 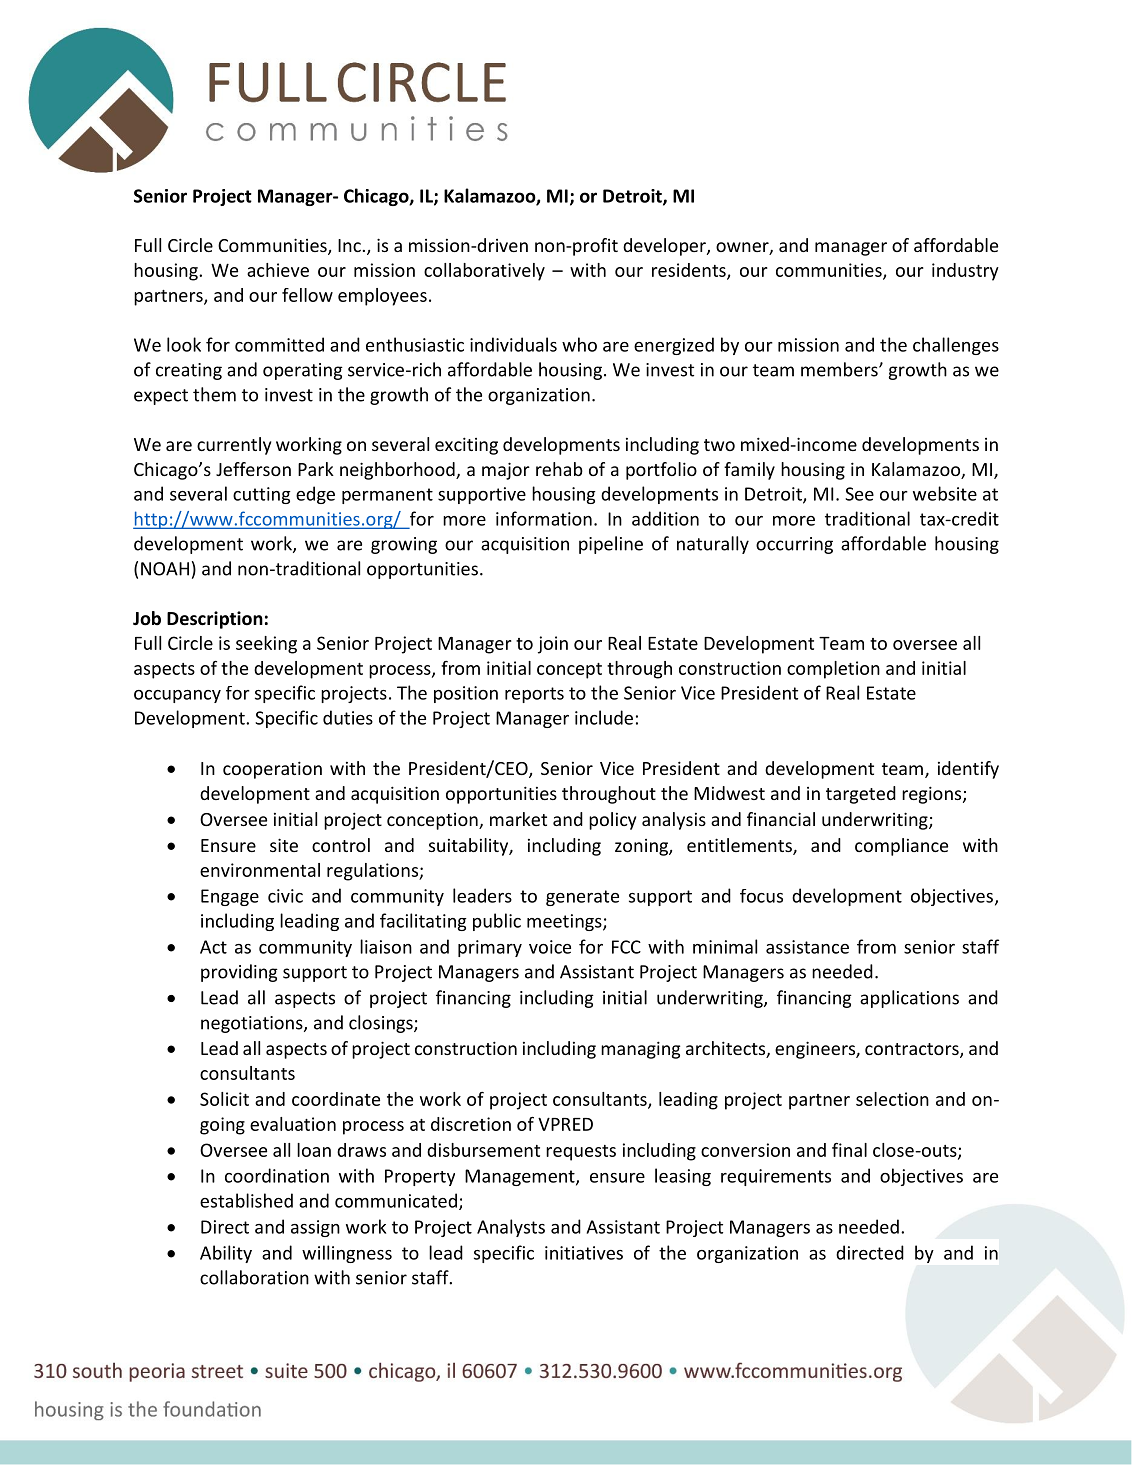 What do you see at coordinates (278, 270) in the screenshot?
I see `achieve` at bounding box center [278, 270].
